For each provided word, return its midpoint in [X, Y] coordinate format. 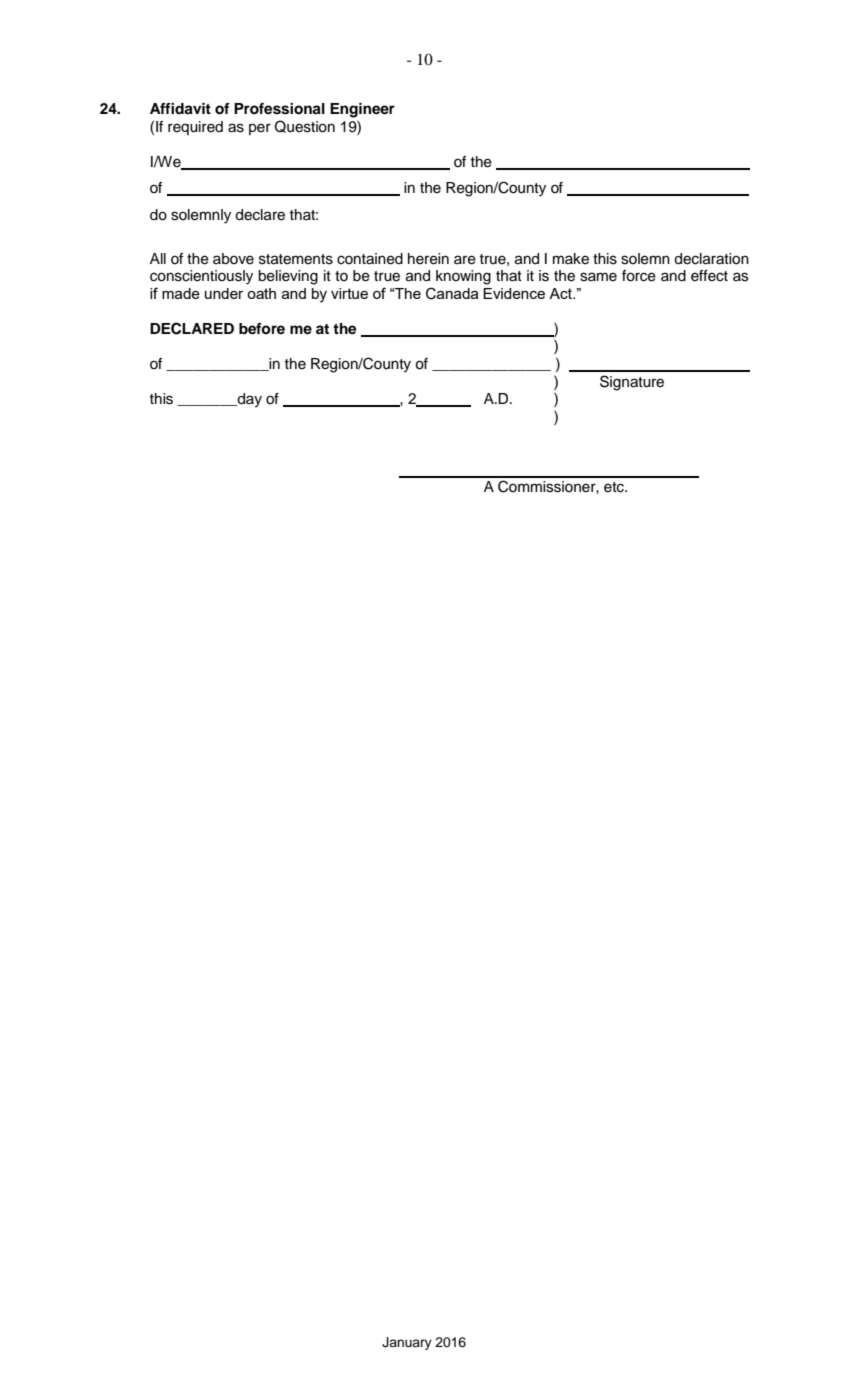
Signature [632, 383]
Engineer [362, 110]
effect [709, 276]
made [181, 293]
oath [261, 293]
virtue [349, 293]
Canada [452, 293]
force [639, 276]
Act [561, 293]
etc [615, 487]
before [262, 329]
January [407, 1343]
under [224, 293]
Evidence [514, 293]
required [195, 128]
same [598, 277]
